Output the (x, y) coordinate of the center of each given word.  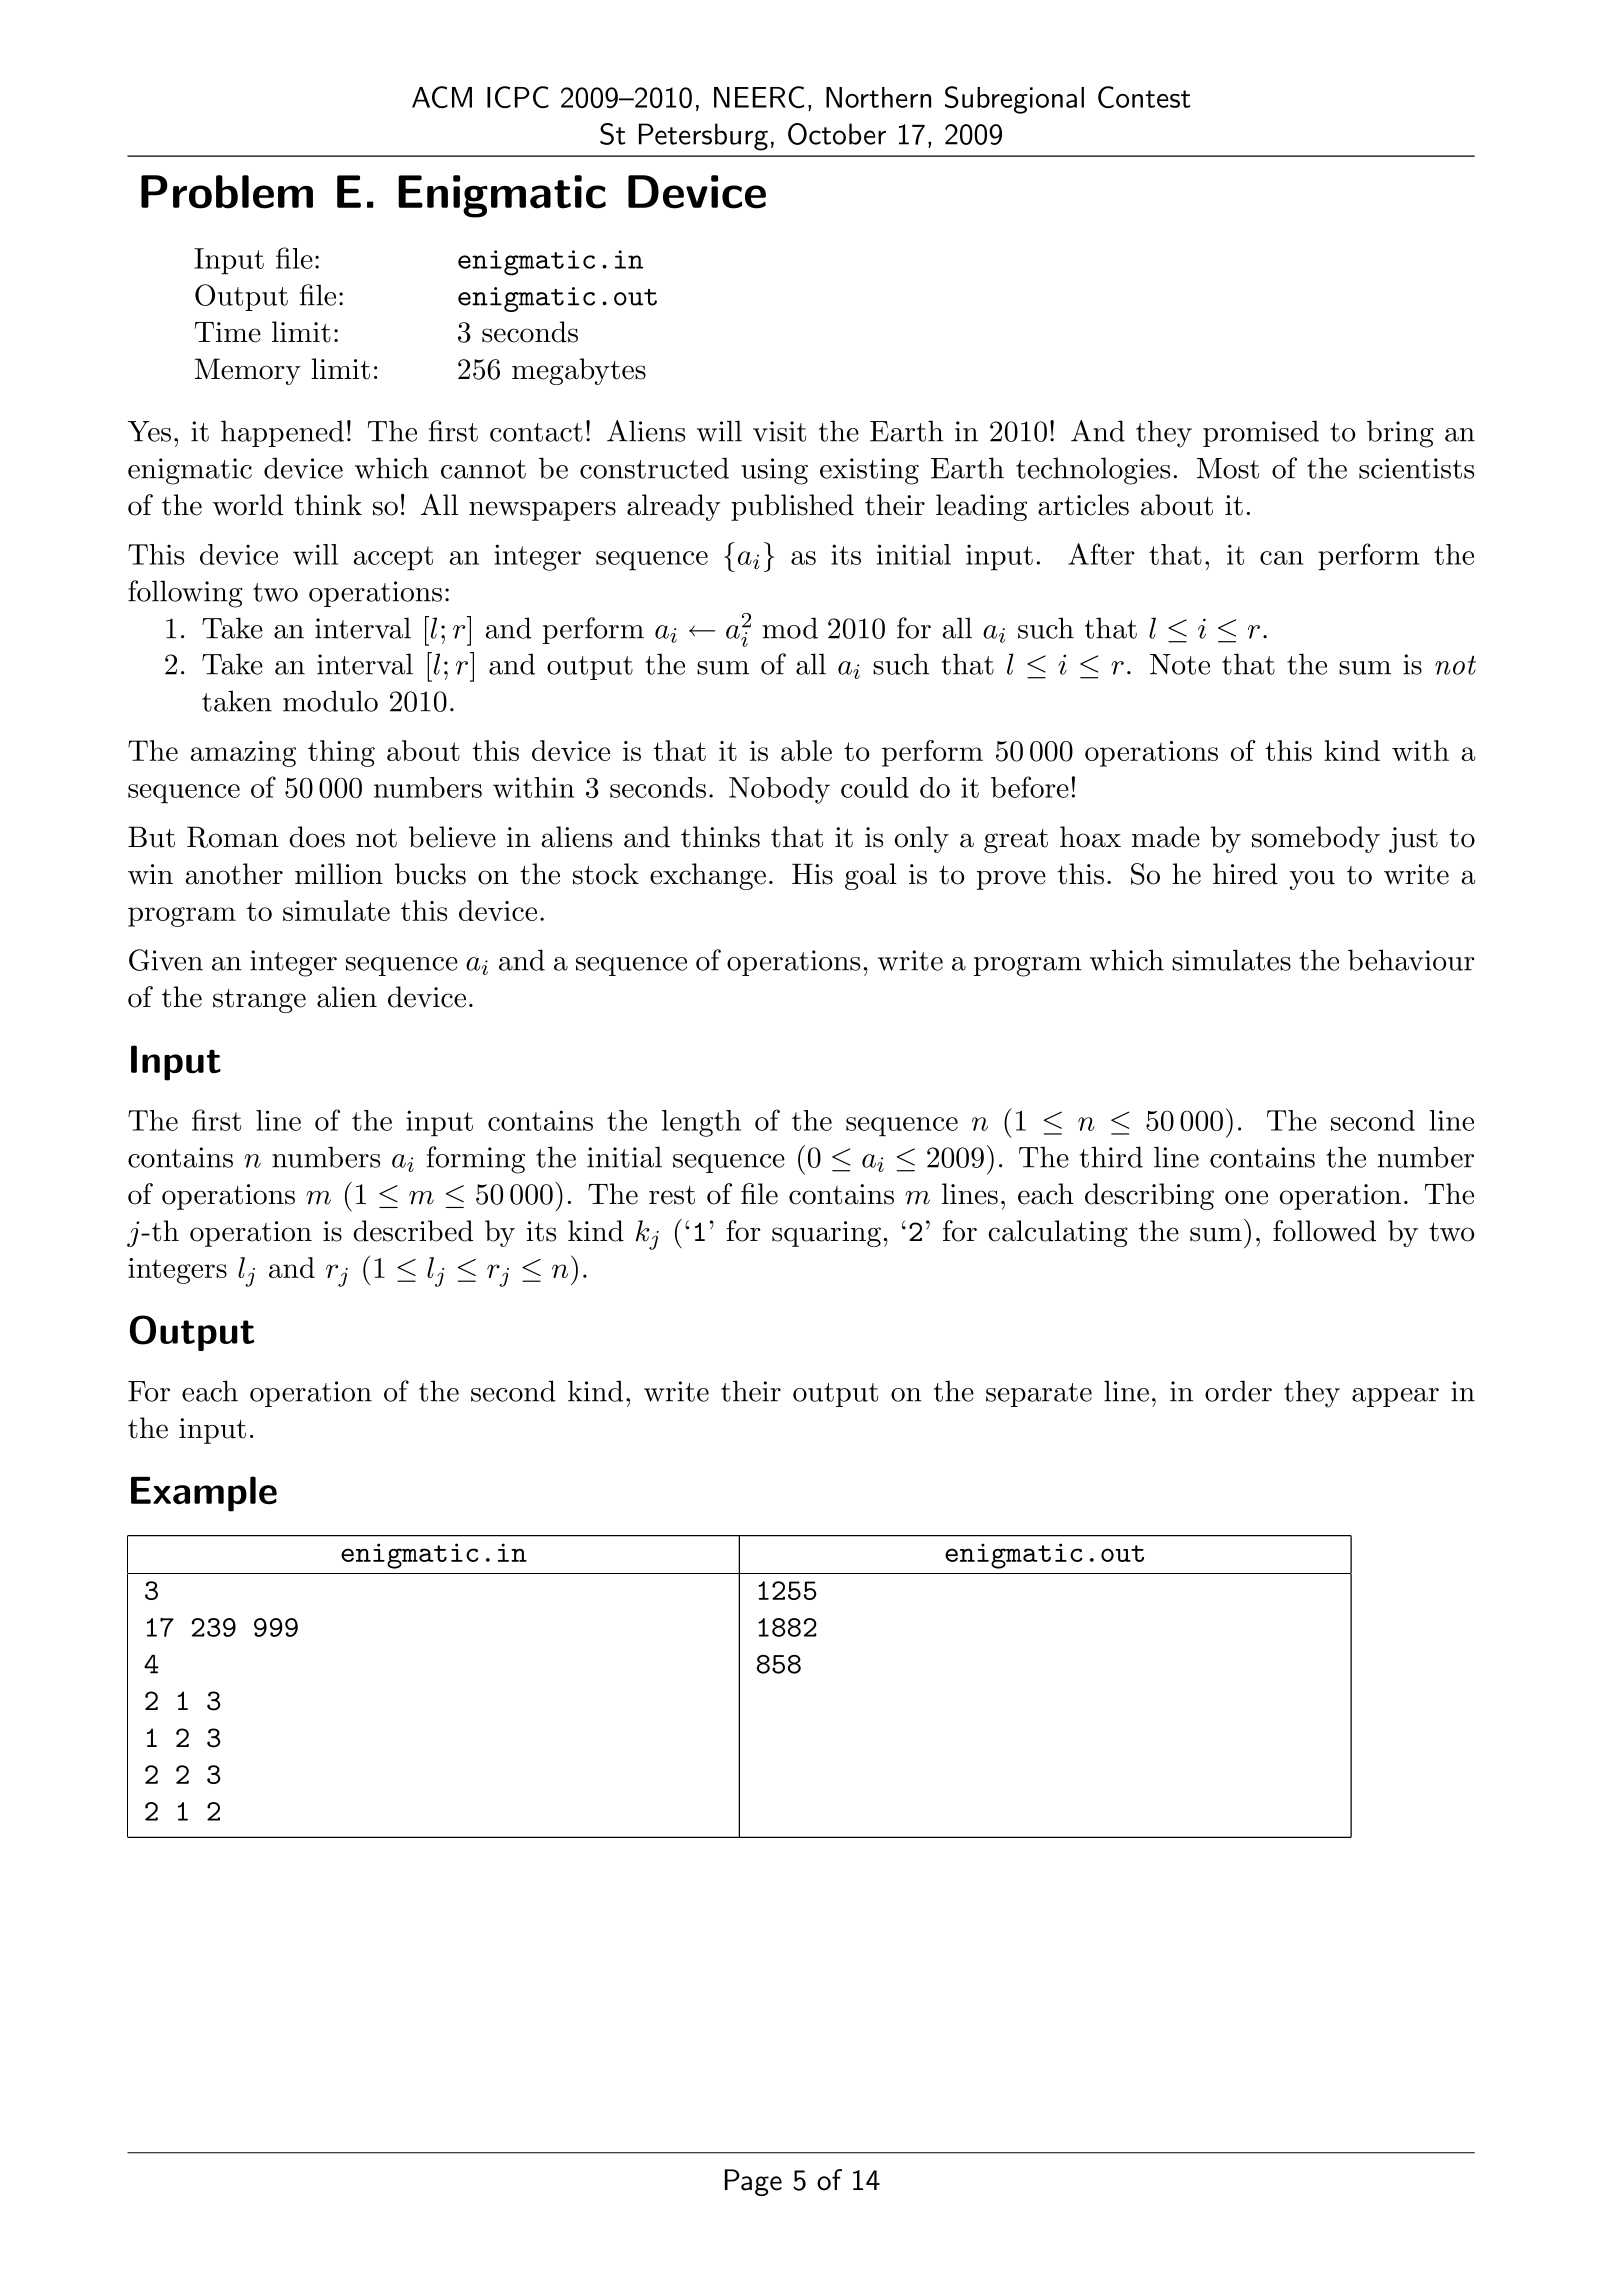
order (1238, 1391)
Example (204, 1494)
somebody (1316, 839)
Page (753, 2182)
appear (1395, 1397)
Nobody (779, 790)
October (837, 134)
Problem (227, 192)
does (317, 837)
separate (1039, 1395)
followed (1324, 1231)
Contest (1144, 97)
